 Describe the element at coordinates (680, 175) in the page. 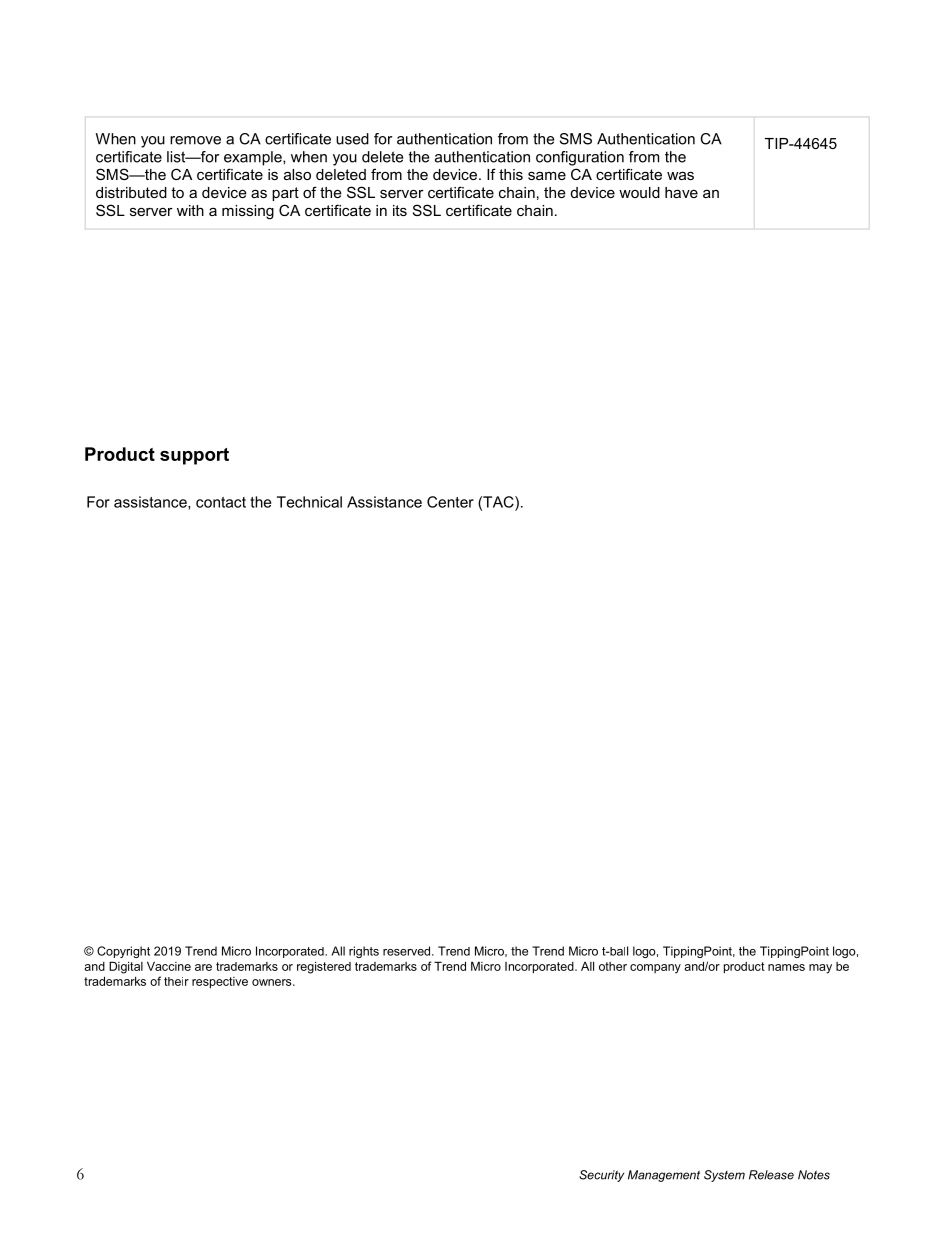

I see `was` at that location.
